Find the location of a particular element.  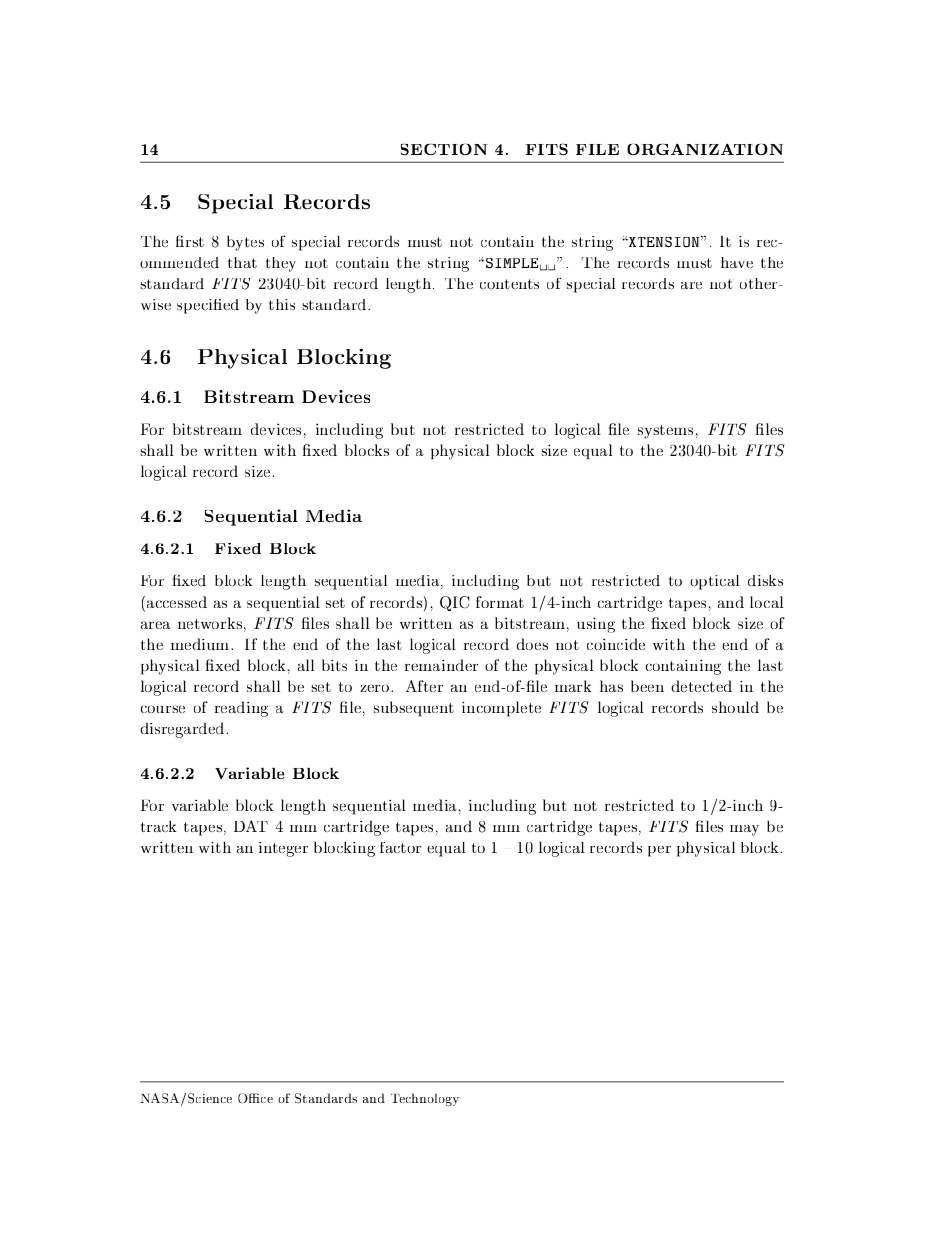

integer is located at coordinates (283, 849).
